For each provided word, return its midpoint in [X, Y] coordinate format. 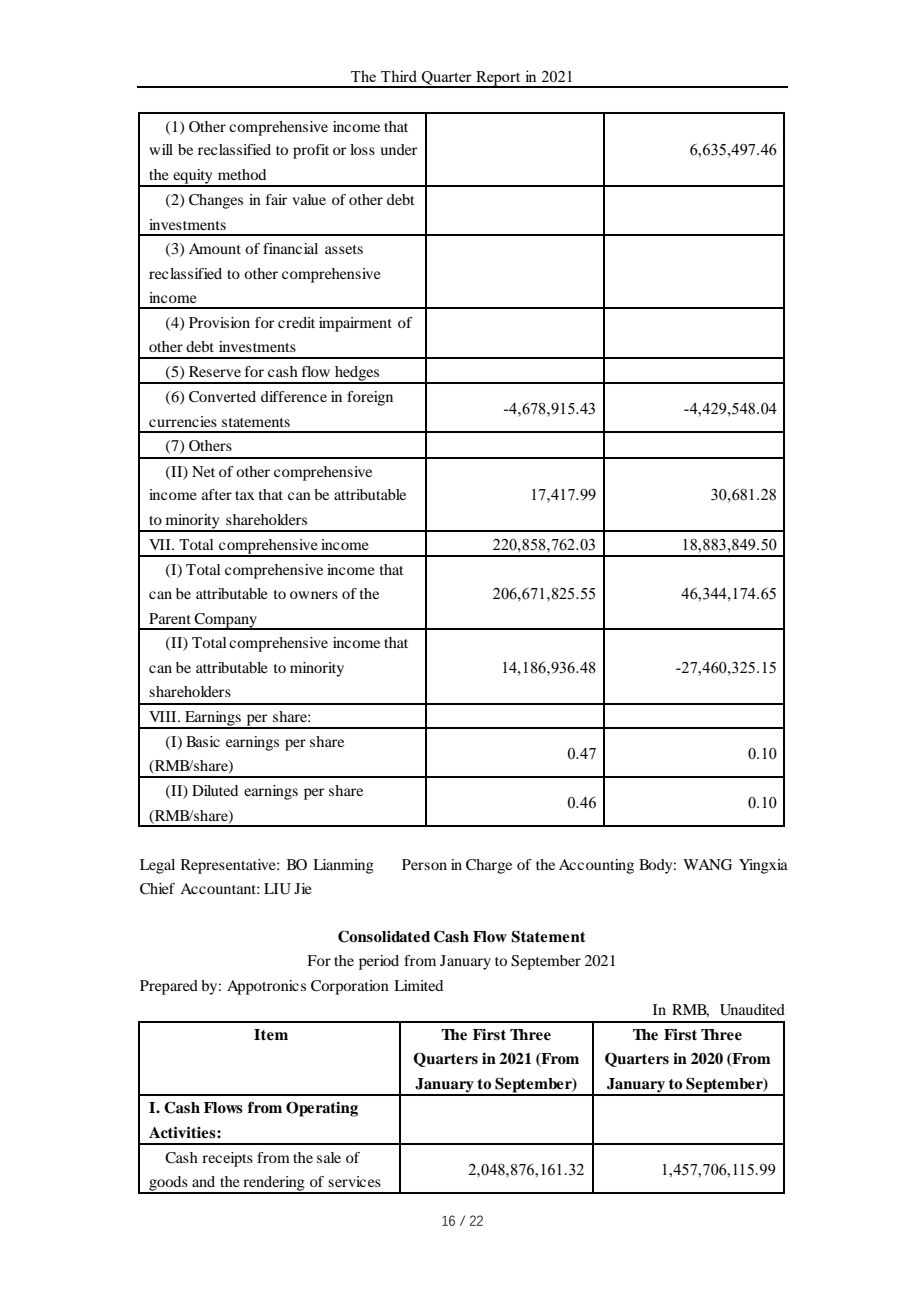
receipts [227, 1159]
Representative [229, 866]
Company [226, 621]
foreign [370, 398]
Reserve [215, 371]
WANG [707, 865]
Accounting [596, 866]
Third [399, 76]
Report [498, 79]
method [242, 174]
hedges [357, 374]
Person [424, 864]
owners [314, 595]
